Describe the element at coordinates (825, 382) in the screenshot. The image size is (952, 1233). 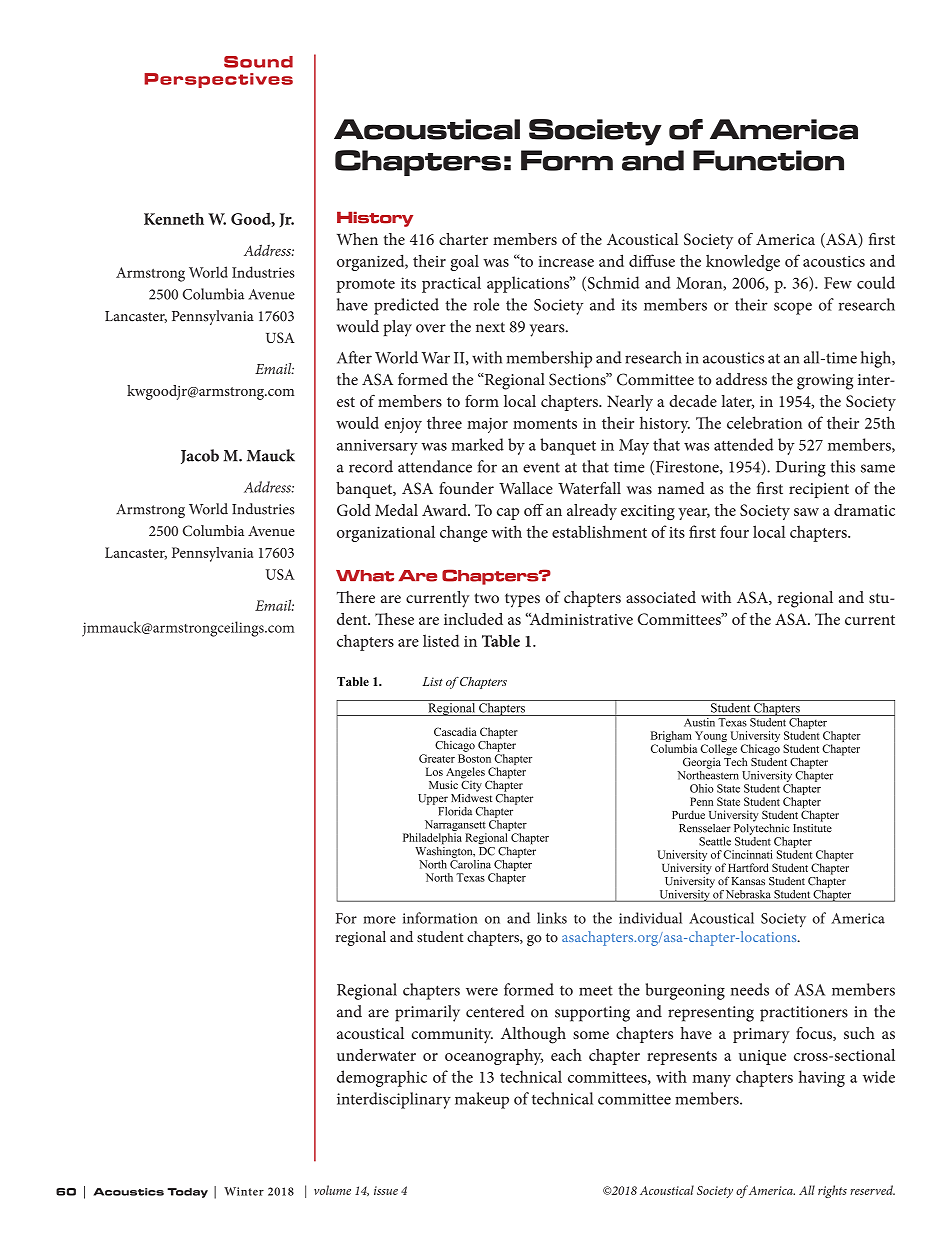
I see `growing` at that location.
